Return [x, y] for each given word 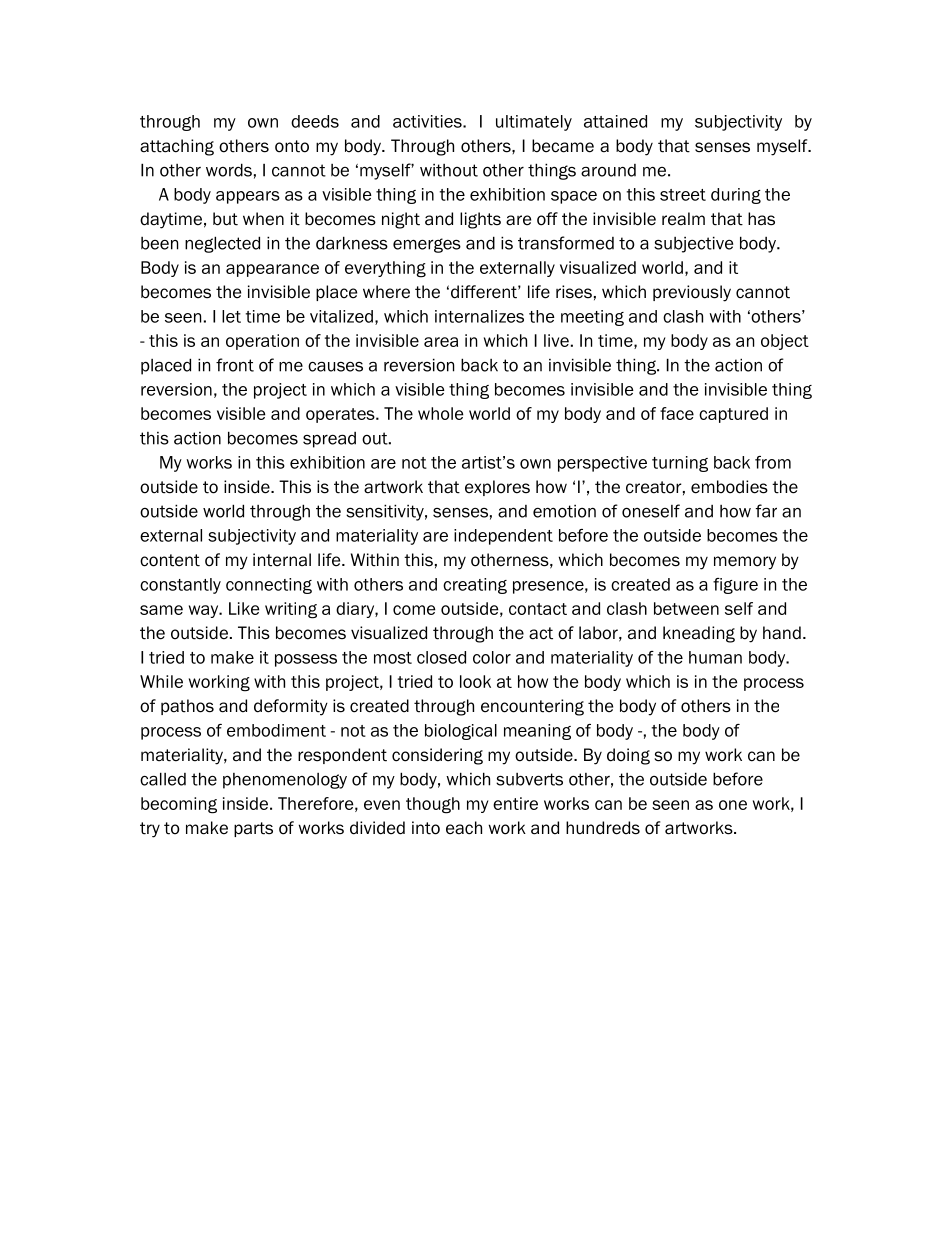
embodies [729, 487]
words [229, 170]
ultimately [534, 123]
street [683, 195]
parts [253, 829]
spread [329, 440]
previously [692, 293]
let [231, 316]
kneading [699, 634]
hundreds [603, 828]
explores [497, 488]
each [464, 828]
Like [244, 608]
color [492, 657]
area [441, 342]
